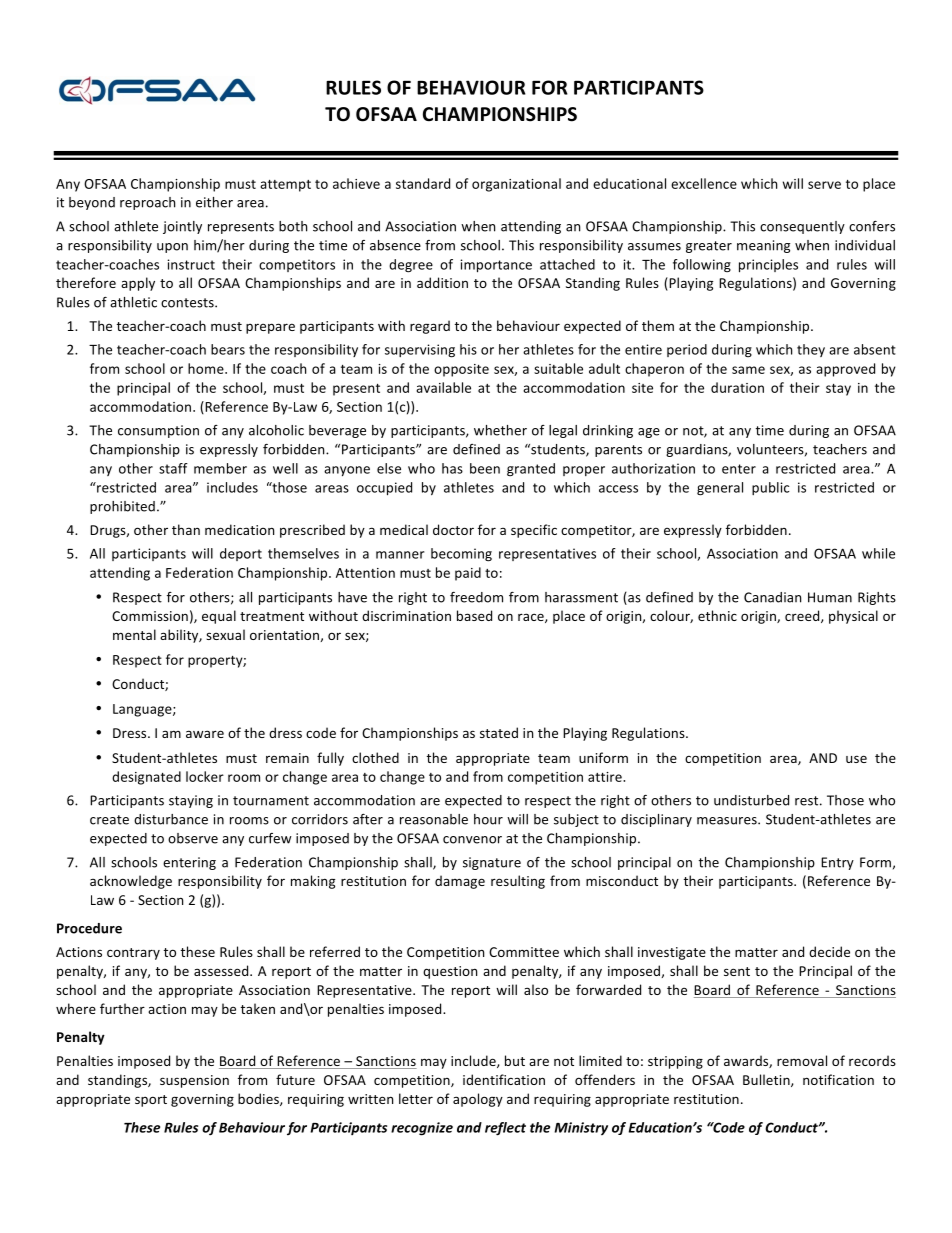 The image size is (952, 1233). Describe the element at coordinates (375, 757) in the document. I see `clothed` at that location.
